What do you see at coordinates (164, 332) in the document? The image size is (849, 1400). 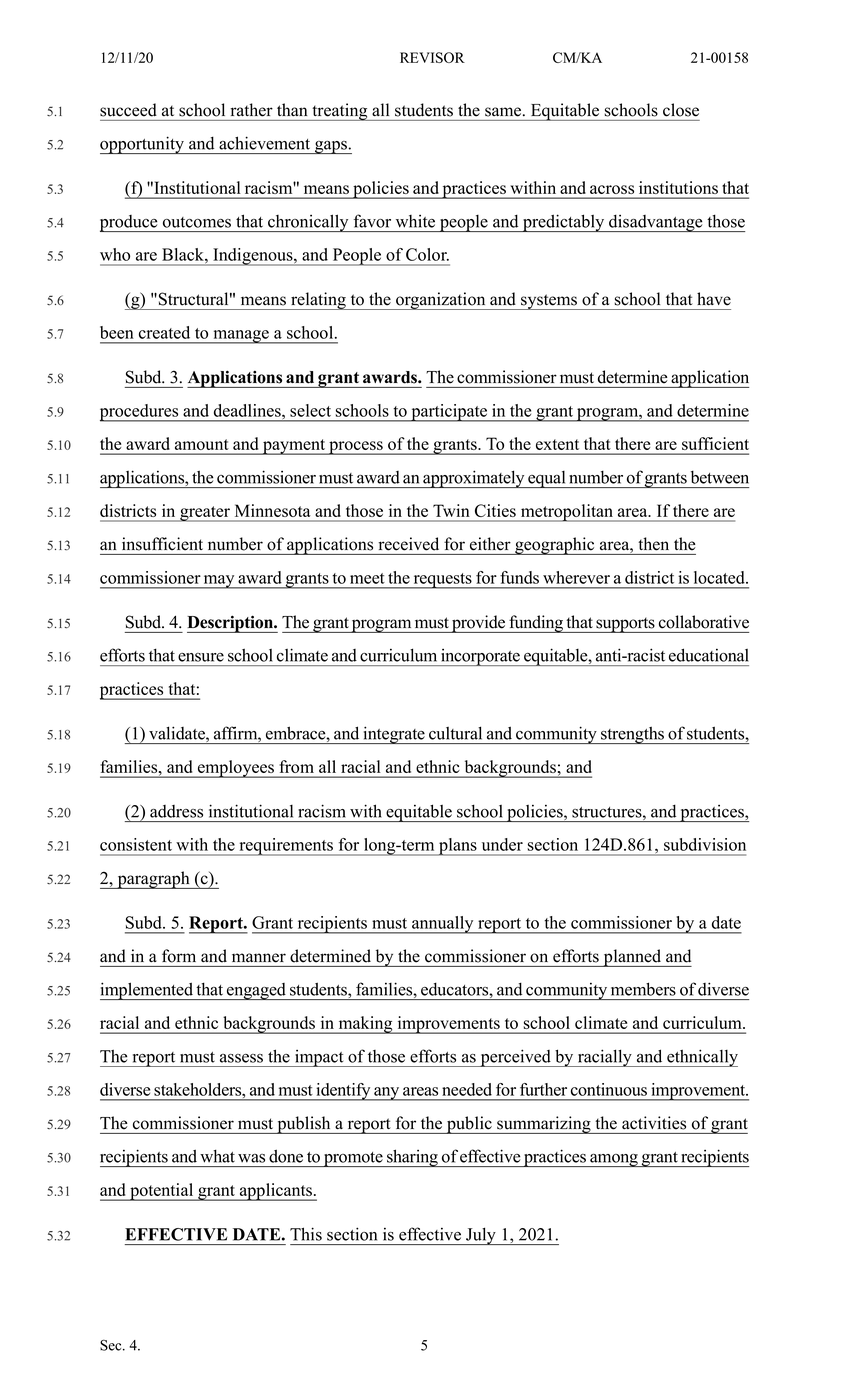 I see `created` at bounding box center [164, 332].
